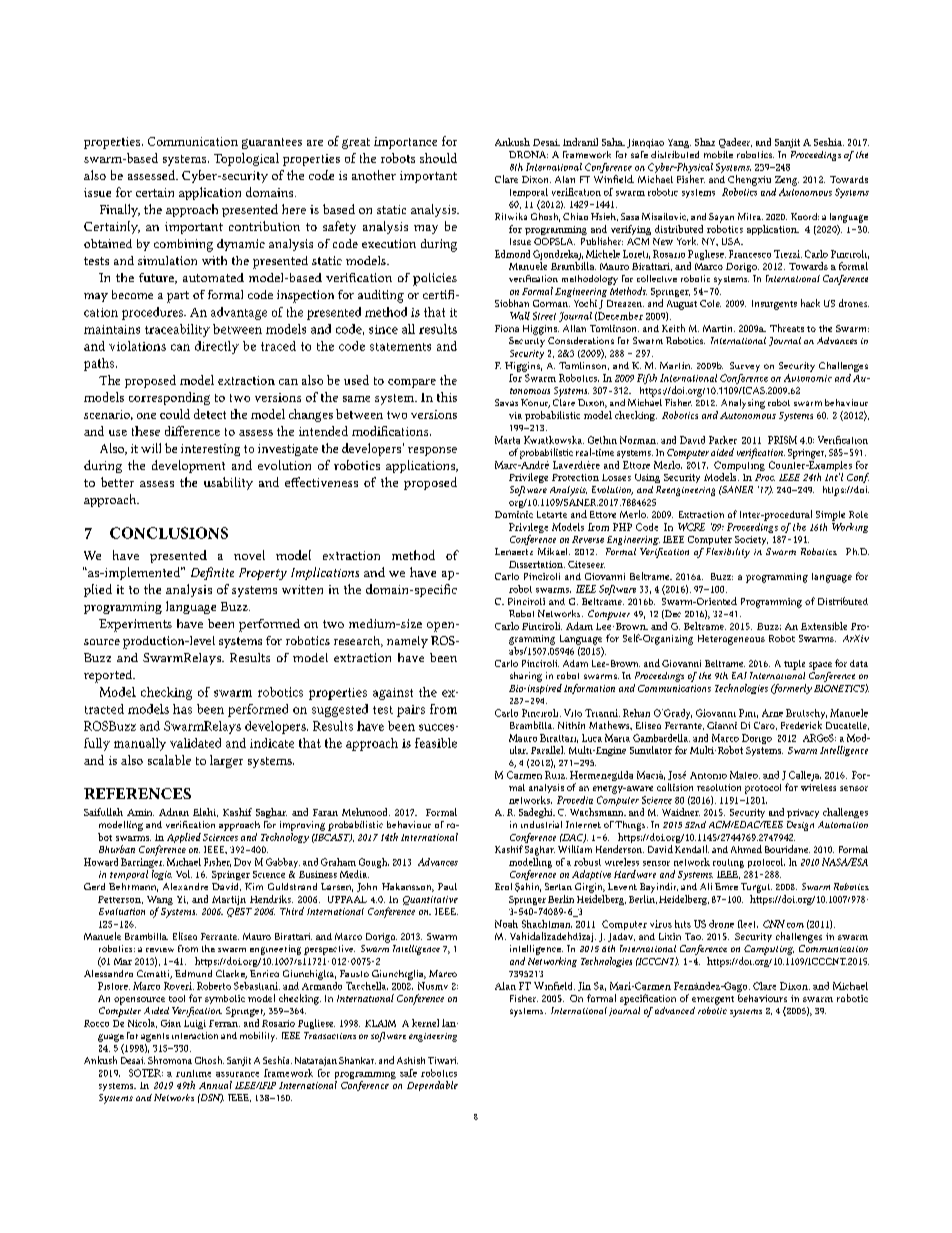 The image size is (952, 1233). I want to click on corresponding, so click(169, 398).
